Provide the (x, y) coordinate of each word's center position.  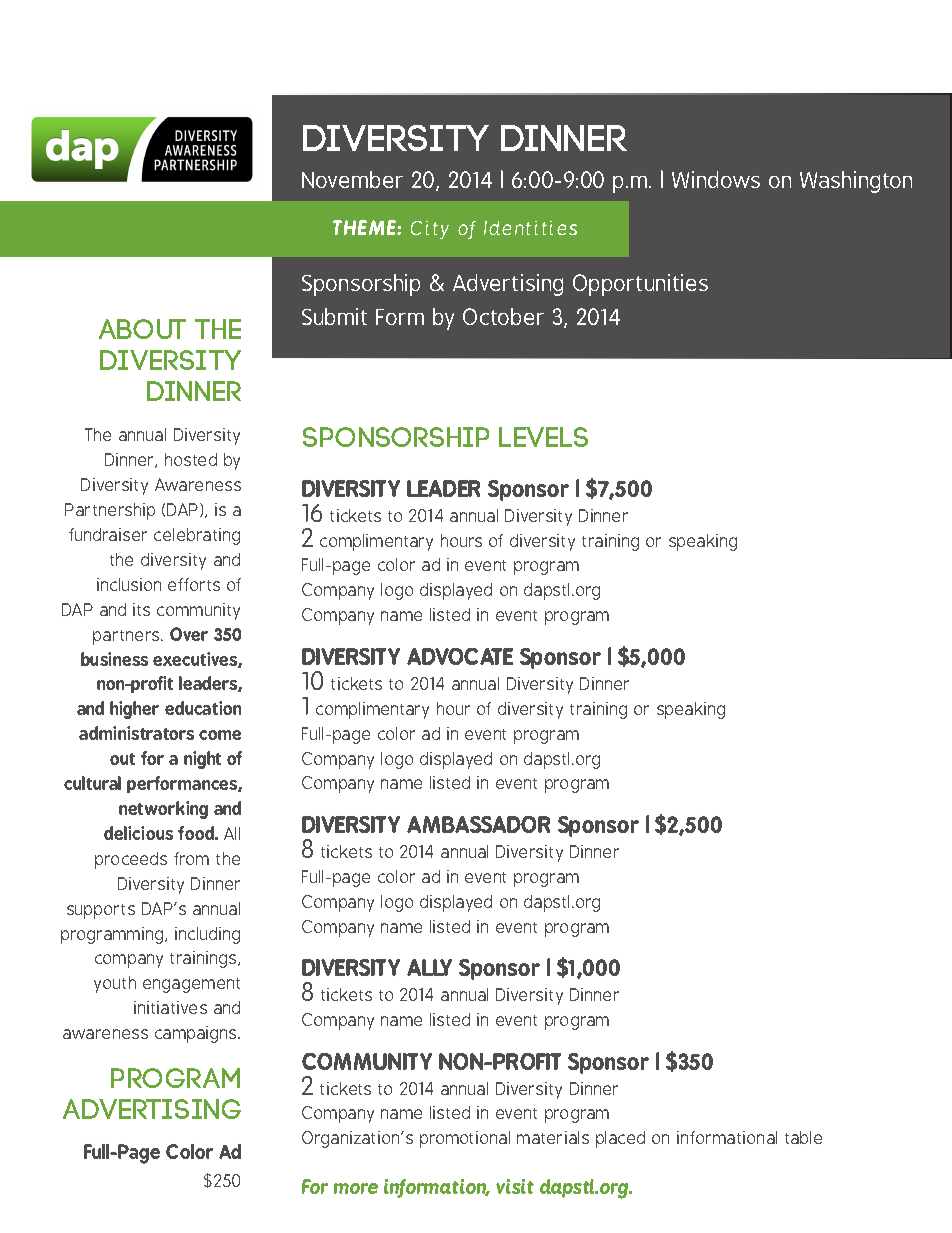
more (356, 1188)
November (352, 179)
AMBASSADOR (478, 824)
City (430, 230)
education (203, 708)
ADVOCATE (460, 656)
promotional (465, 1139)
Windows (716, 179)
